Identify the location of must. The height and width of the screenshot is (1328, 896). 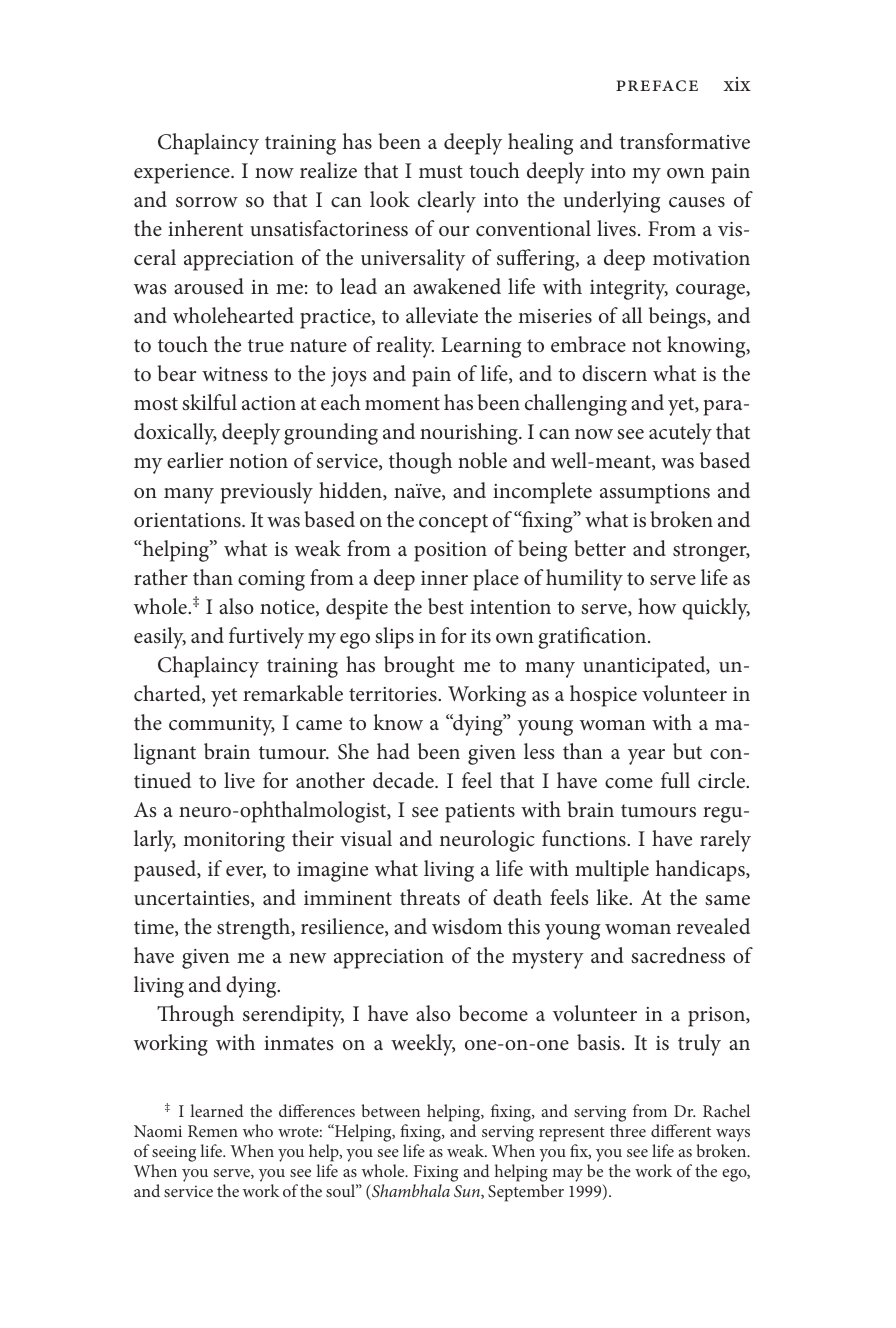
(441, 171).
